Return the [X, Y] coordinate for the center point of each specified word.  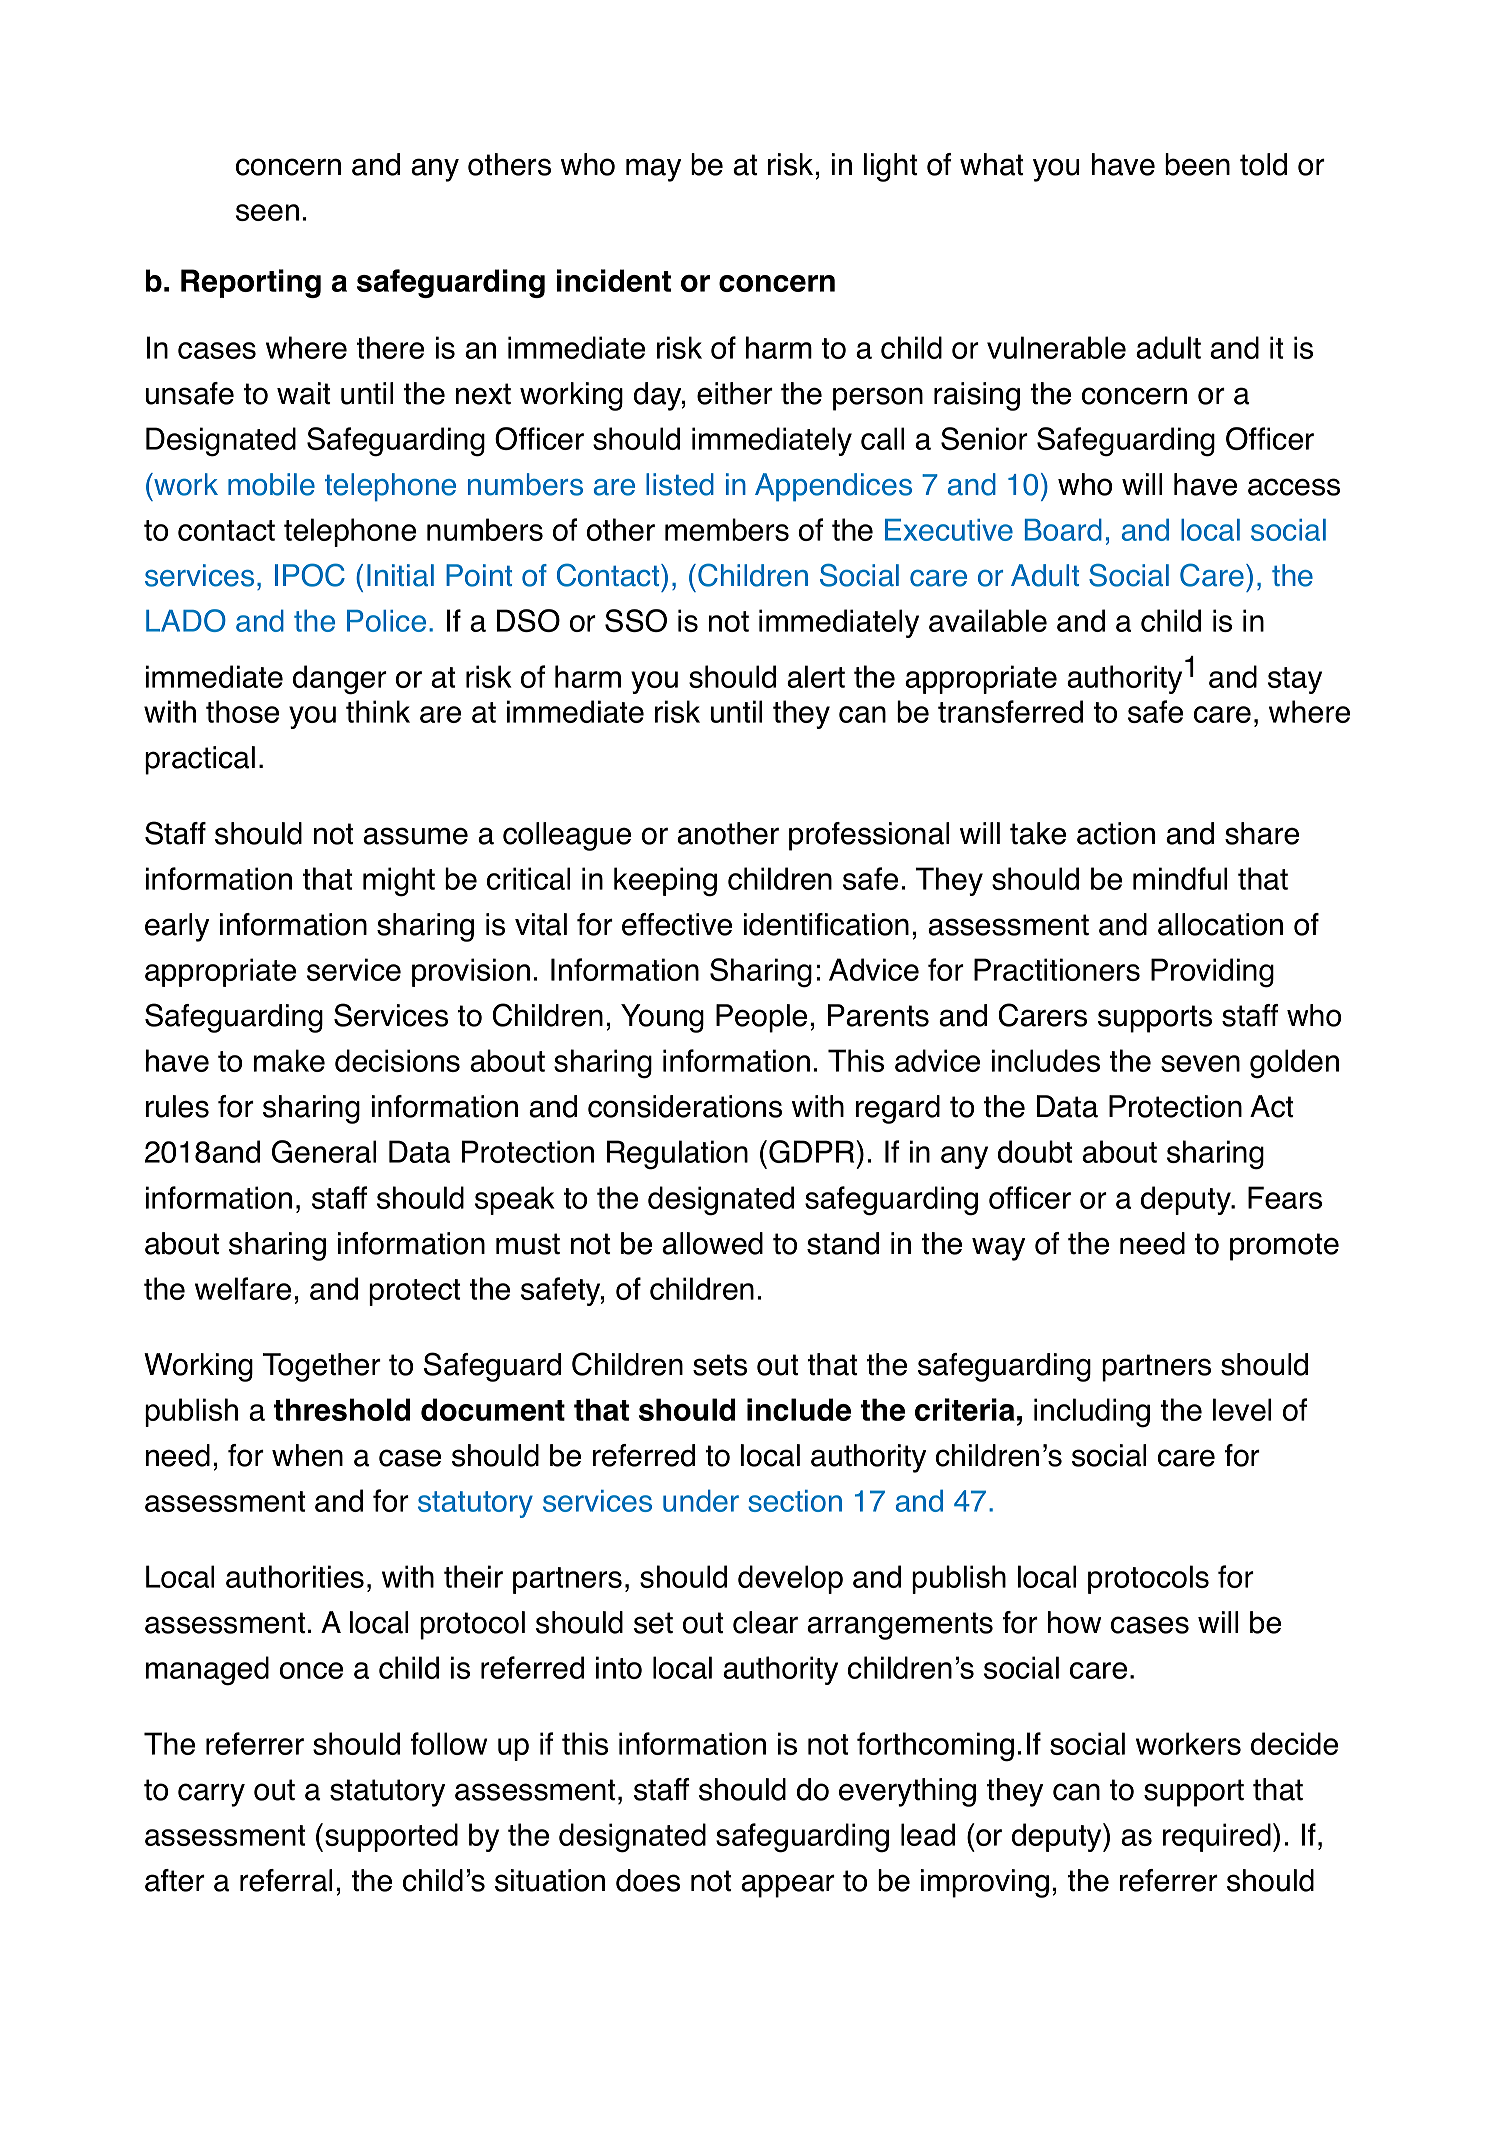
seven [1200, 1063]
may [653, 170]
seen [267, 212]
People [761, 1018]
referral [286, 1880]
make [289, 1060]
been [1197, 164]
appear [788, 1886]
